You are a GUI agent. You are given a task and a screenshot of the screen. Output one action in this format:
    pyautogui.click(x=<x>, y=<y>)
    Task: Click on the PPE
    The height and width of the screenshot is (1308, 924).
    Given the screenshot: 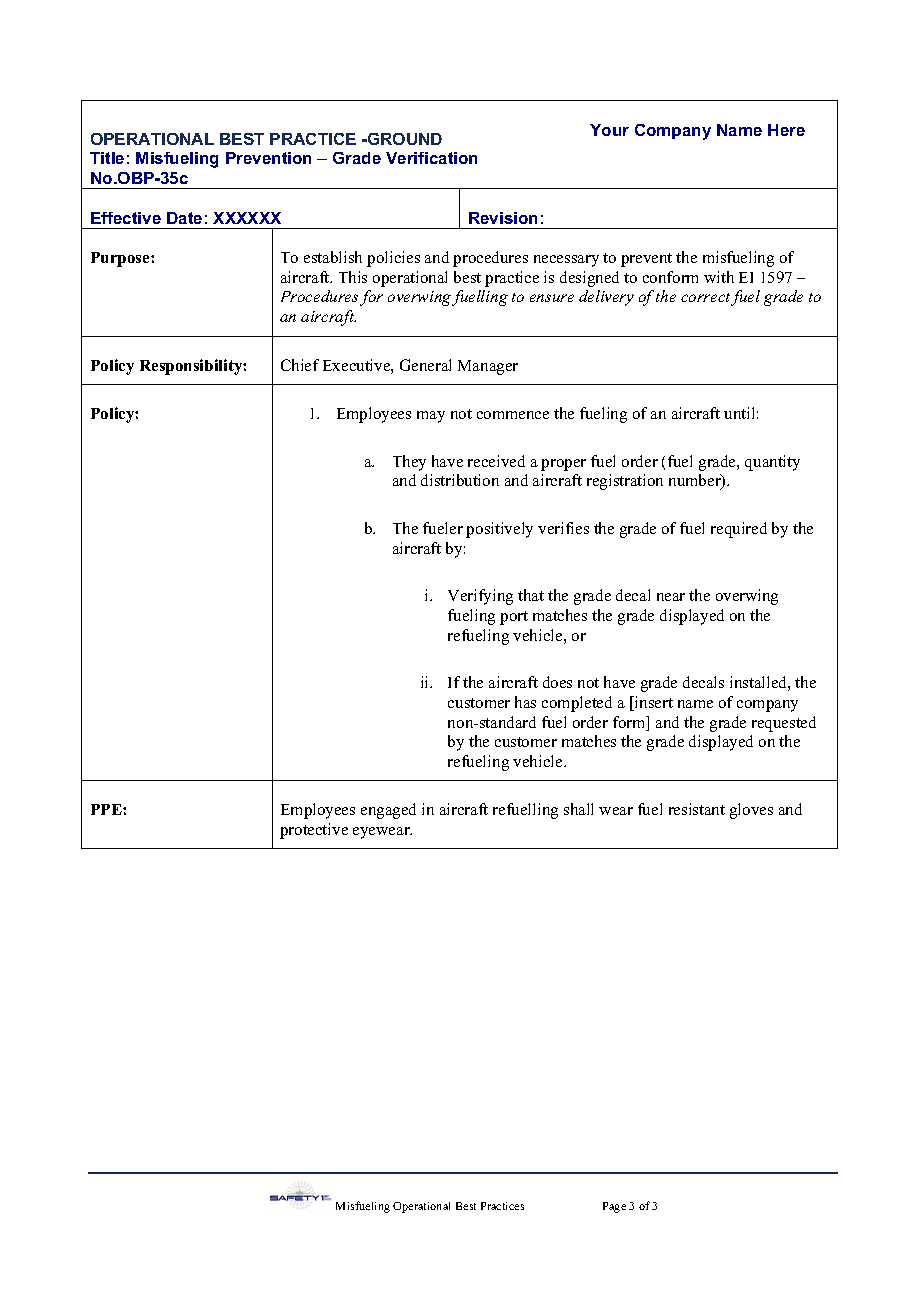 What is the action you would take?
    pyautogui.click(x=107, y=809)
